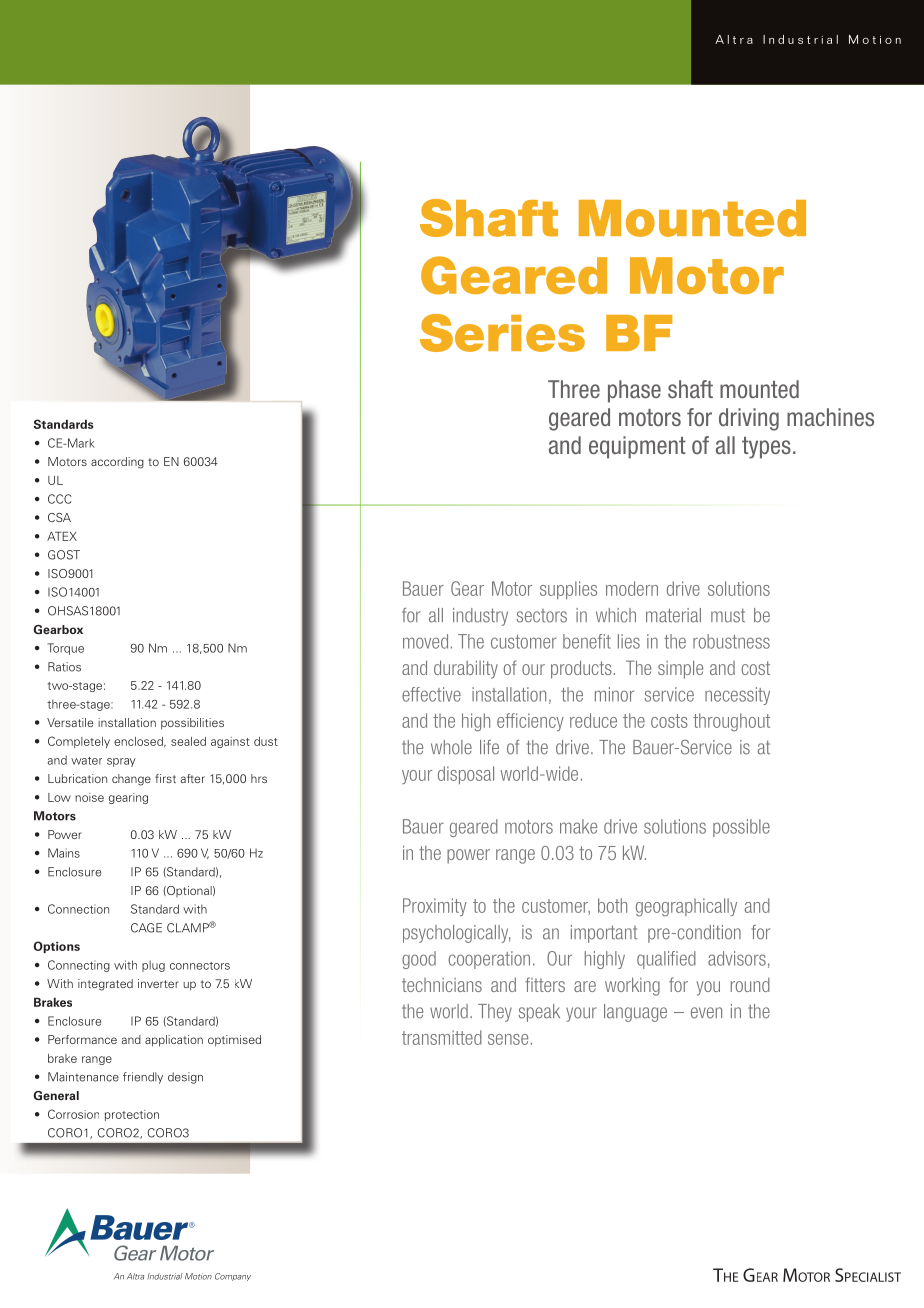  Describe the element at coordinates (502, 333) in the screenshot. I see `Series` at that location.
